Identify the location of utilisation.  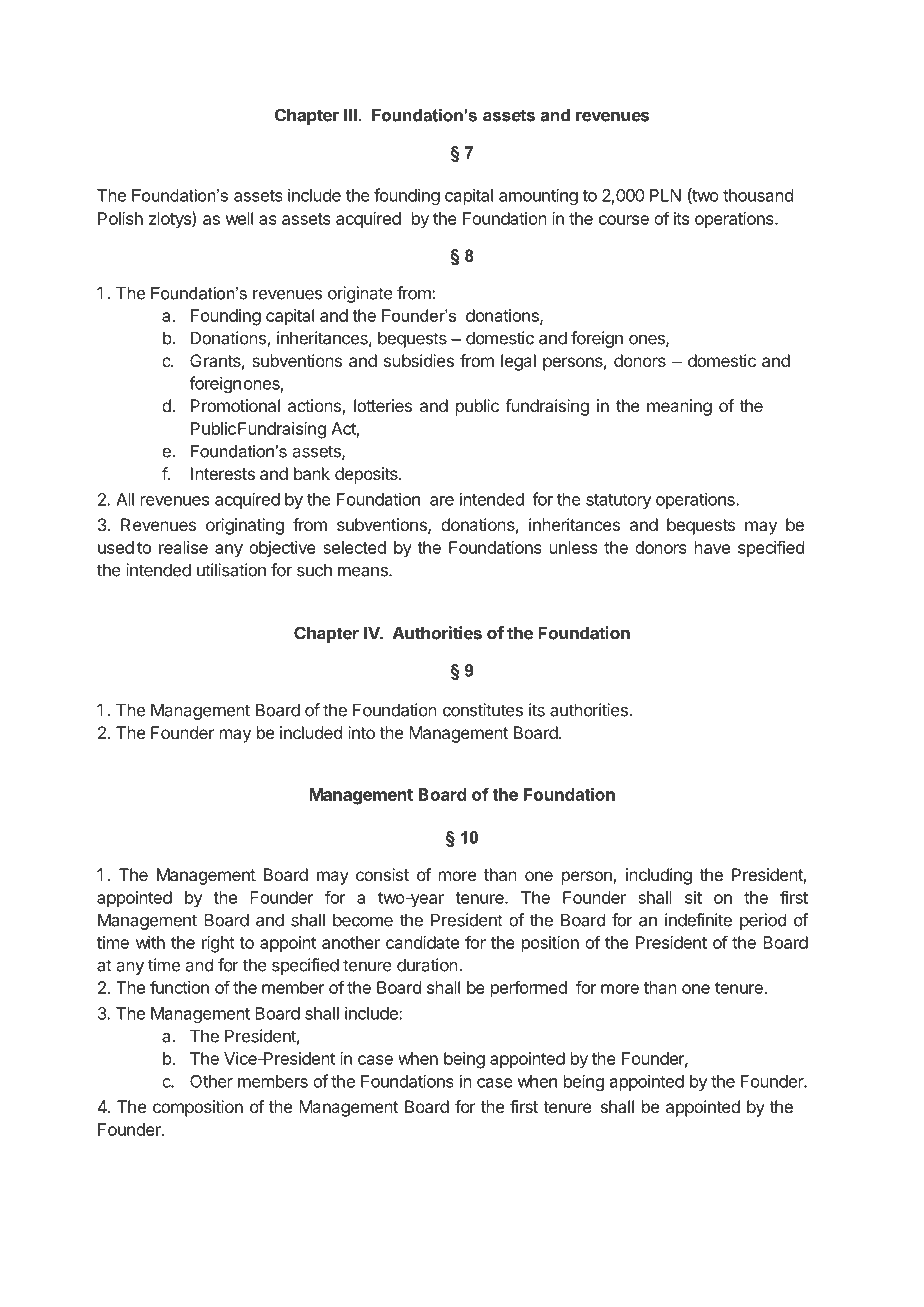
(231, 570).
